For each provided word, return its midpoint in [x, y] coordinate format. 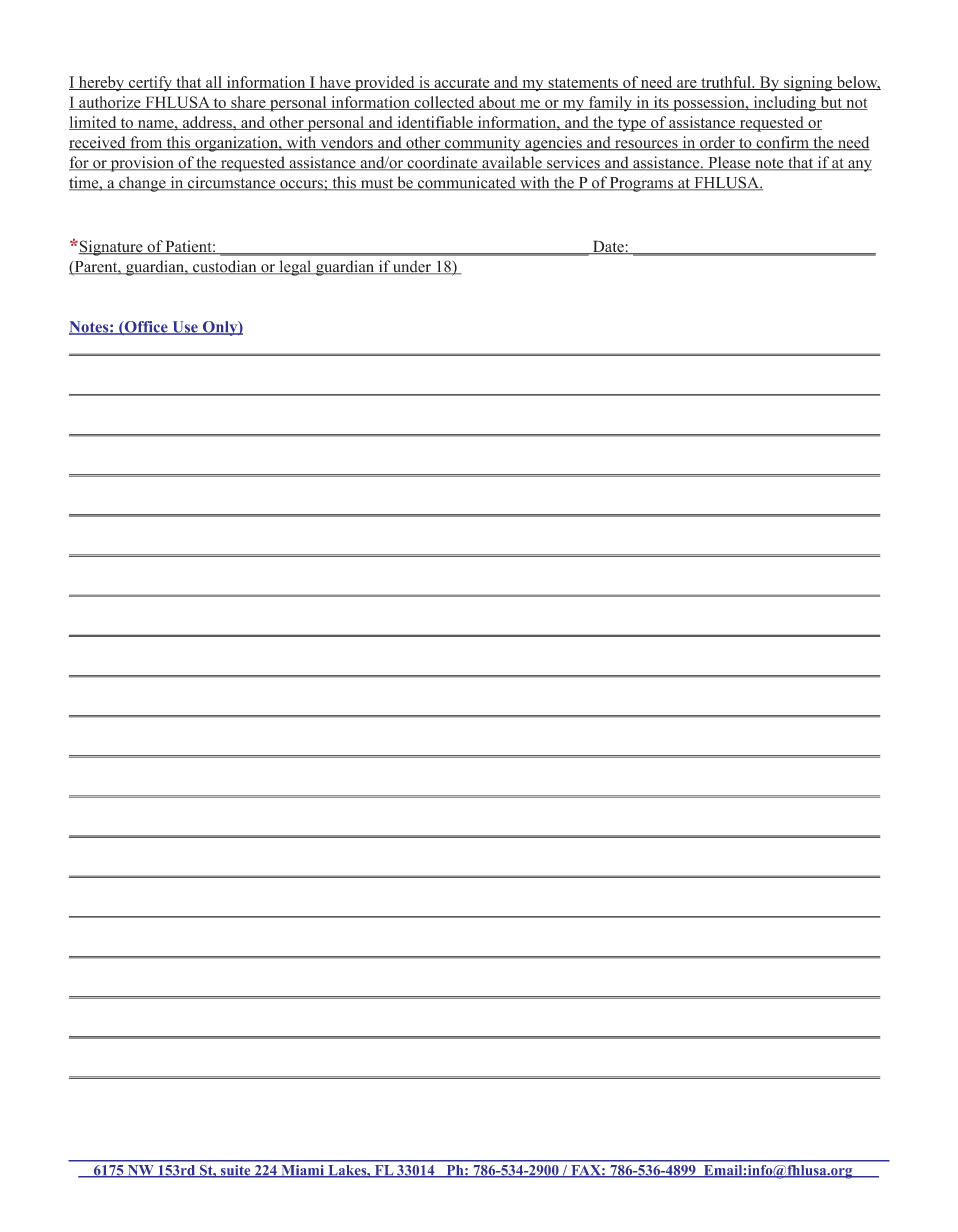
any [859, 166]
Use [185, 328]
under [412, 267]
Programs [641, 184]
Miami [302, 1171]
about [497, 103]
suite [235, 1171]
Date [608, 247]
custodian [225, 267]
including [785, 104]
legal [295, 268]
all [214, 83]
